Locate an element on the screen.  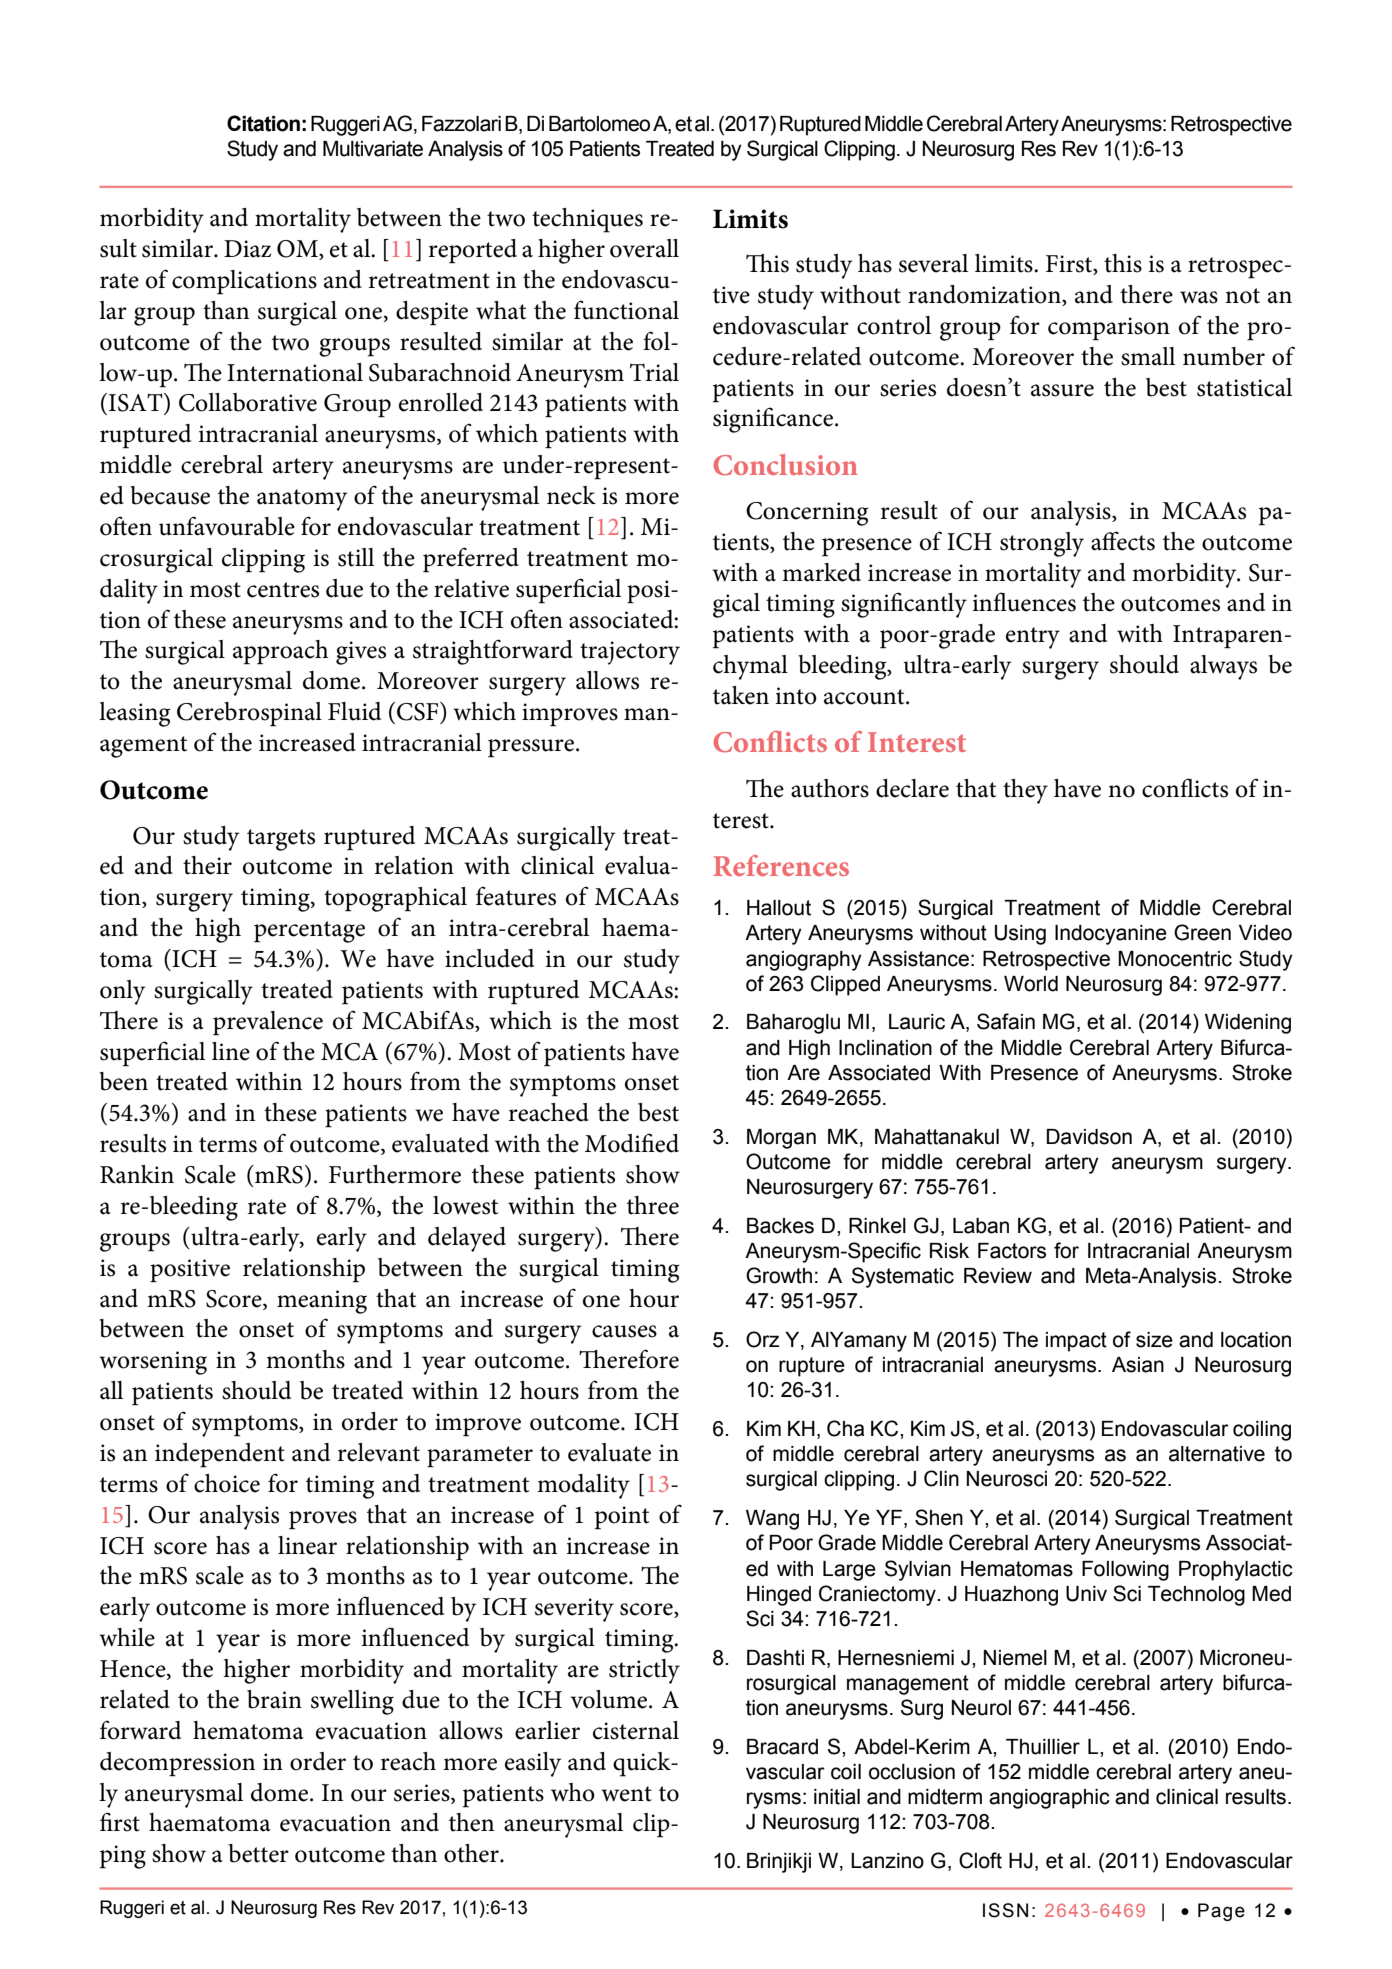
overall is located at coordinates (644, 248).
